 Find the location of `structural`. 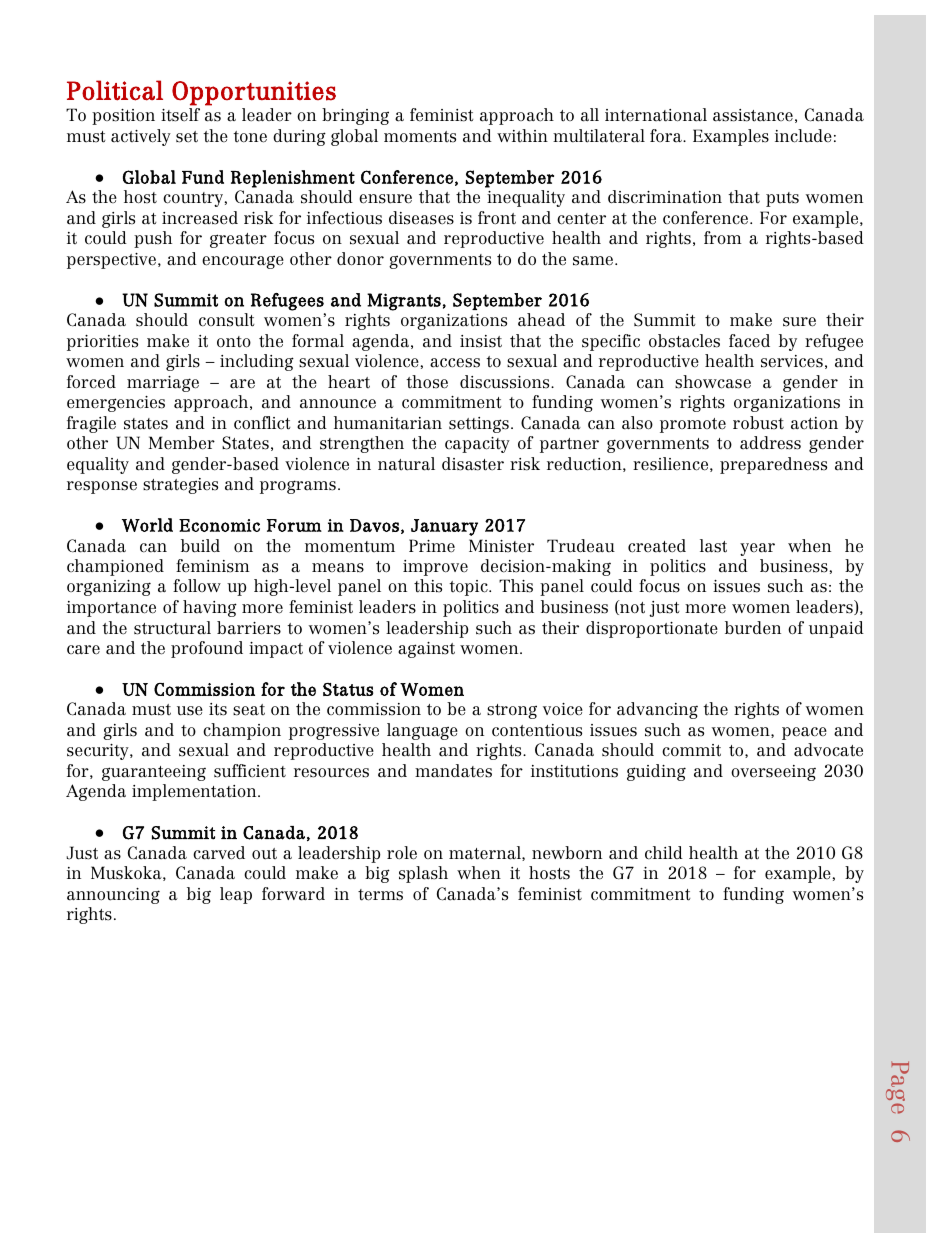

structural is located at coordinates (172, 628).
